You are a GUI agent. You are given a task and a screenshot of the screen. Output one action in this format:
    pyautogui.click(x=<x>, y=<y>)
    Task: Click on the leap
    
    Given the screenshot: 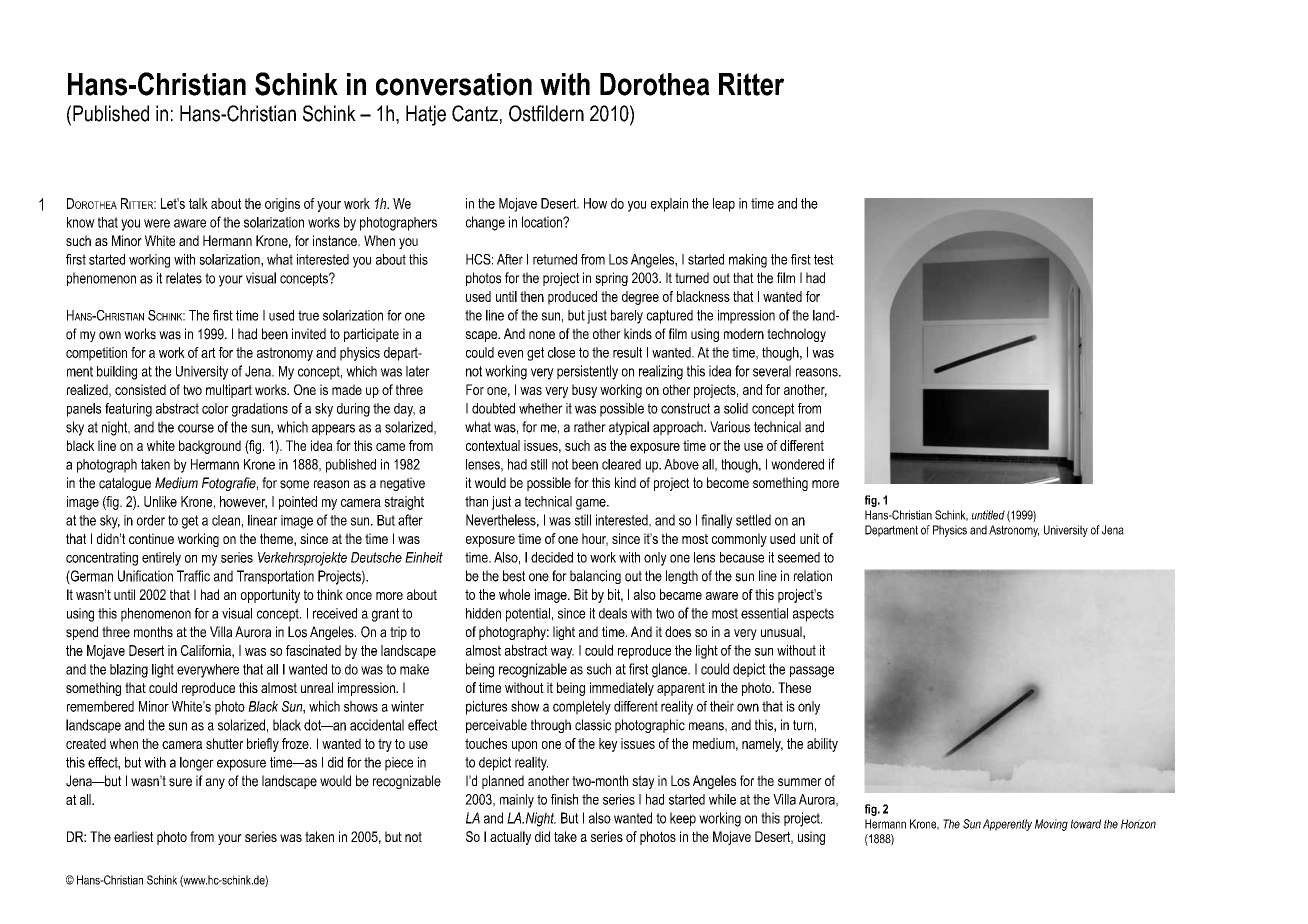 What is the action you would take?
    pyautogui.click(x=724, y=205)
